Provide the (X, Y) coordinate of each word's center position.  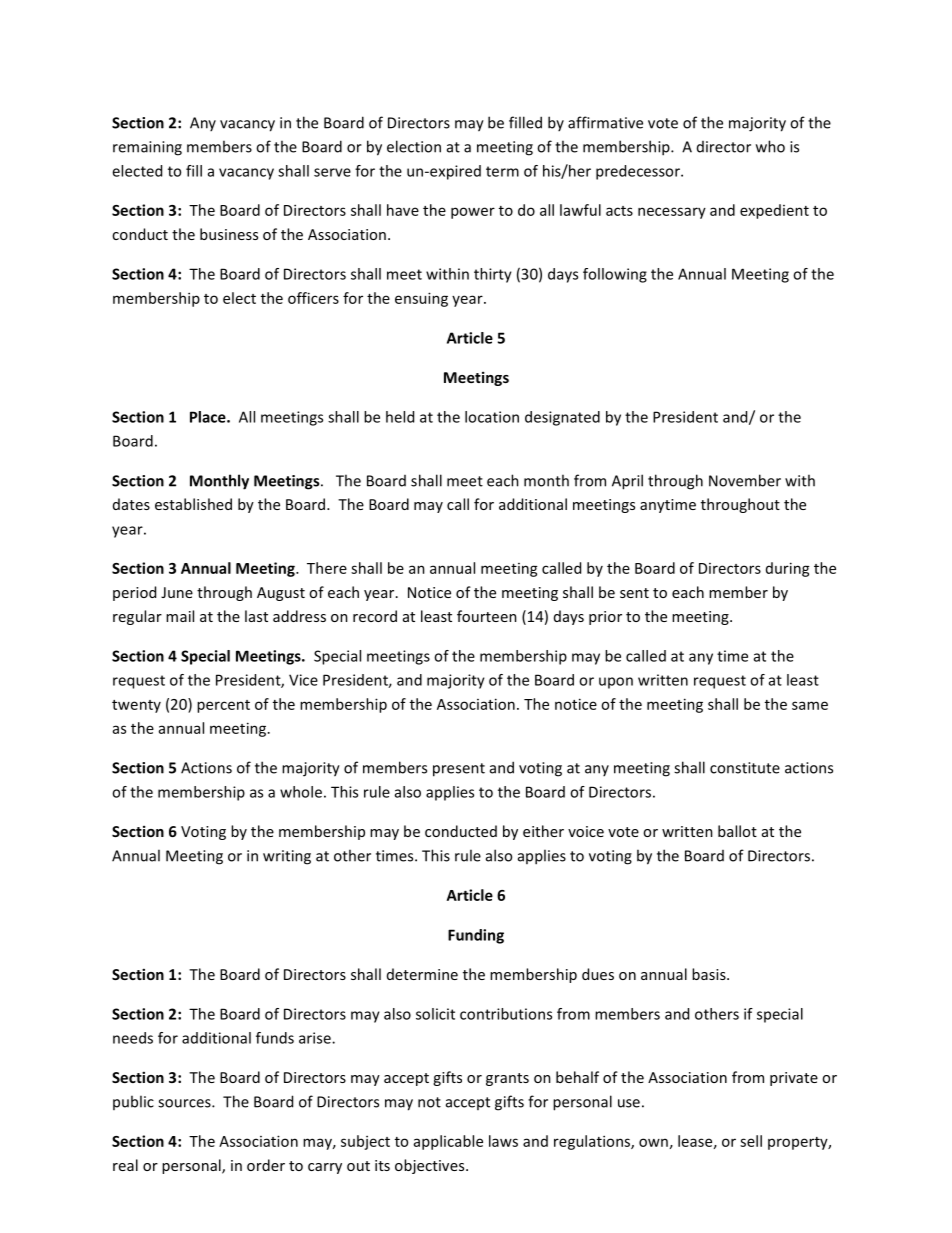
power (473, 213)
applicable (448, 1142)
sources (185, 1103)
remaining (147, 148)
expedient (774, 211)
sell (751, 1141)
